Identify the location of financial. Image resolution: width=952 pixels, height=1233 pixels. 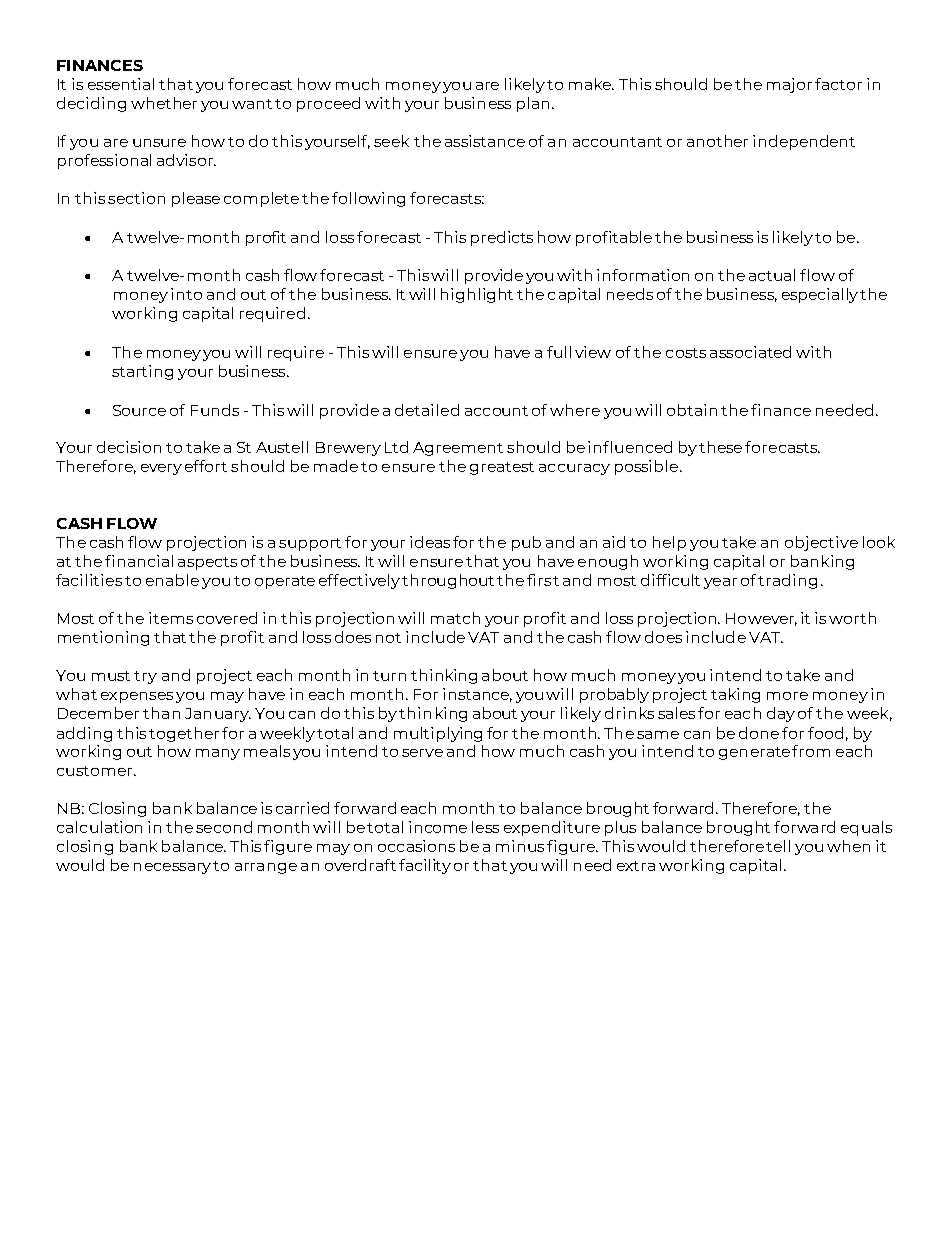
(139, 561).
